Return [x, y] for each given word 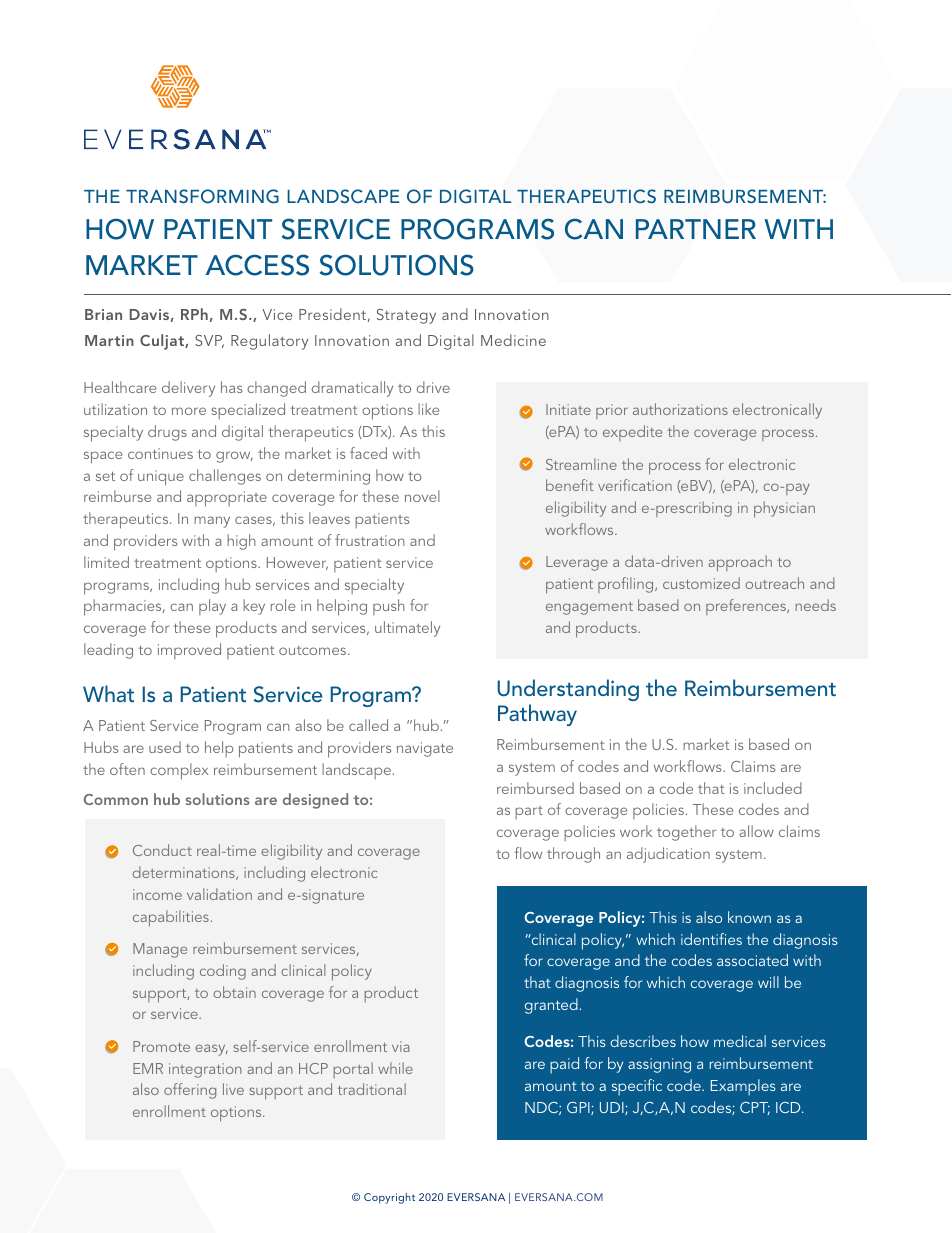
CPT [755, 1108]
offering [190, 1091]
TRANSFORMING [202, 196]
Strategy [406, 316]
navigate [425, 749]
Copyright [389, 1198]
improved [189, 651]
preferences [747, 607]
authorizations [680, 409]
